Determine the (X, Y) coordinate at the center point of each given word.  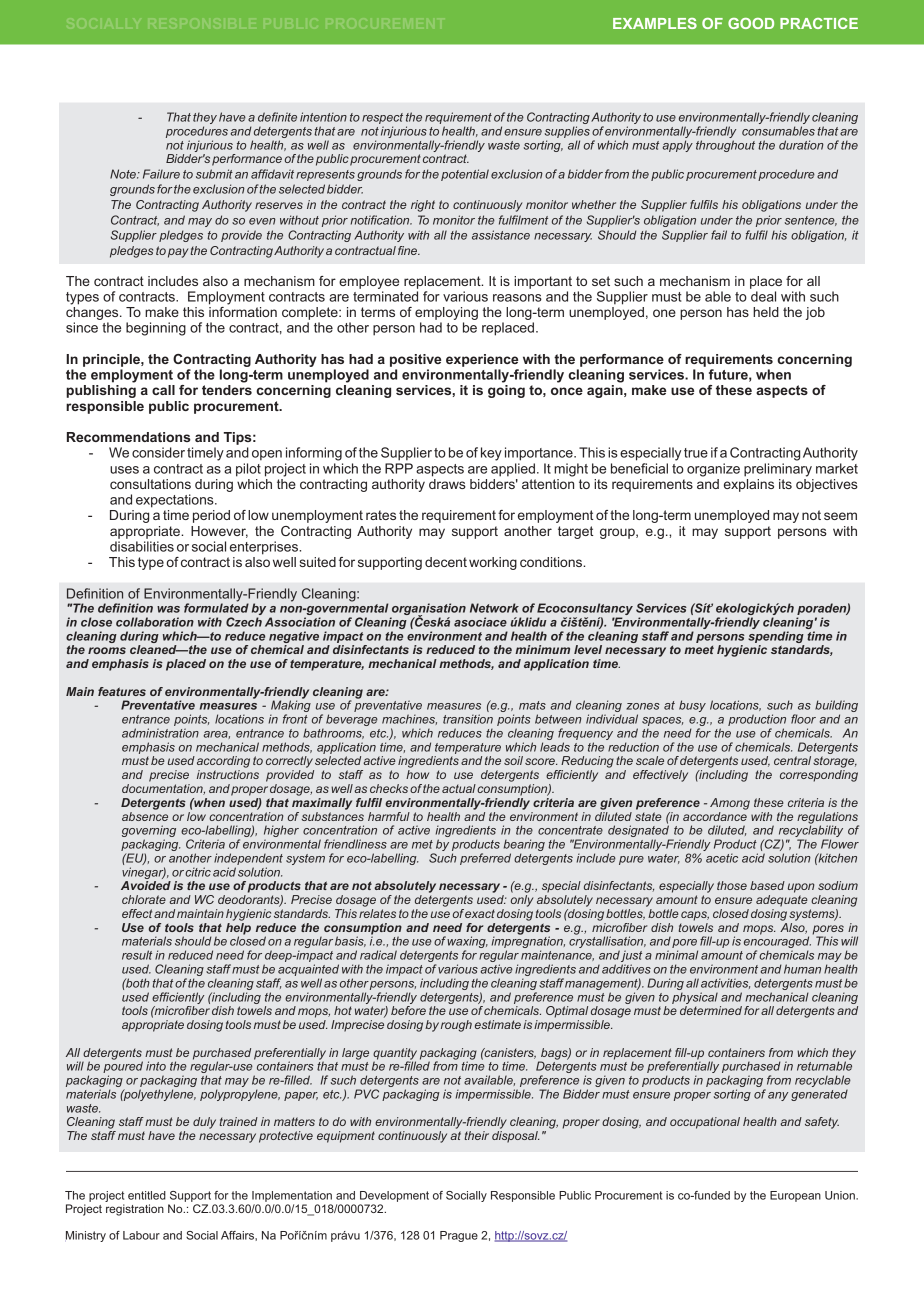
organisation (428, 610)
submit (214, 174)
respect (382, 118)
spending (776, 637)
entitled (147, 1195)
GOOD (751, 23)
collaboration (155, 622)
